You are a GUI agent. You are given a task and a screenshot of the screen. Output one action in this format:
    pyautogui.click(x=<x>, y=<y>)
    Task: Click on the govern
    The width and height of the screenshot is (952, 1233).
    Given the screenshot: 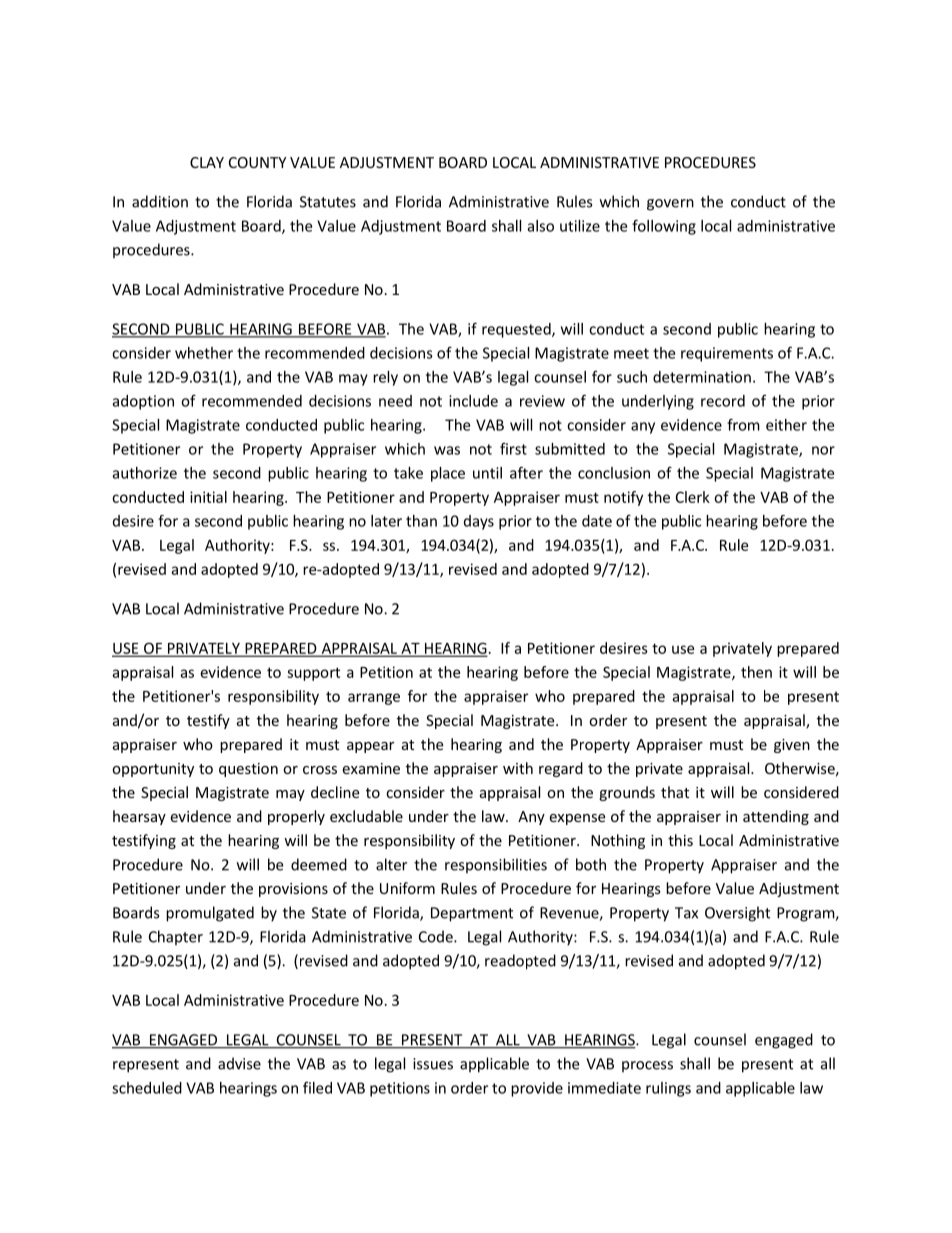 What is the action you would take?
    pyautogui.click(x=670, y=205)
